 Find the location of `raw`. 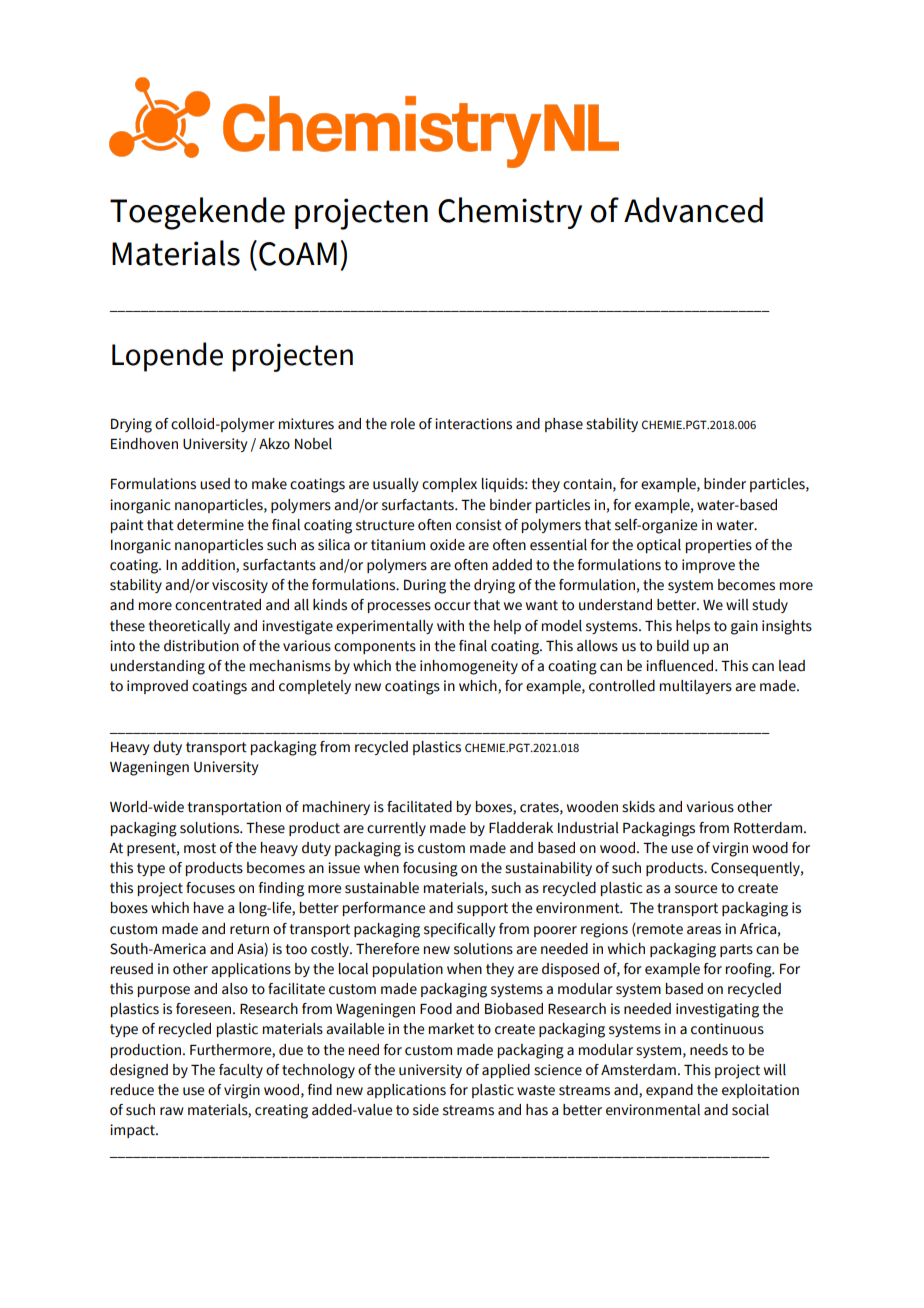

raw is located at coordinates (172, 1111).
